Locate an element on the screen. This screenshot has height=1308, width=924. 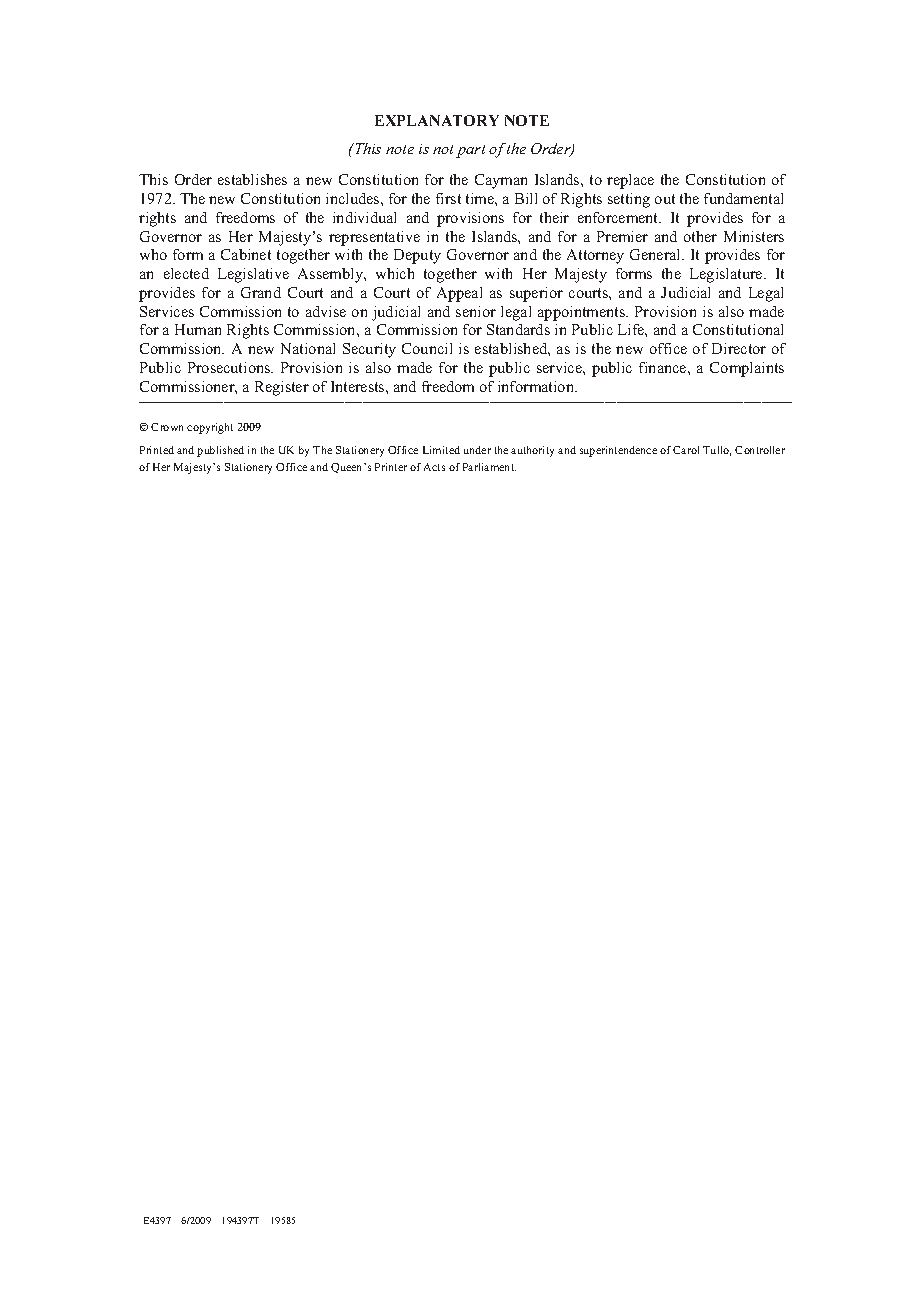
EXPLANATORY is located at coordinates (437, 120).
